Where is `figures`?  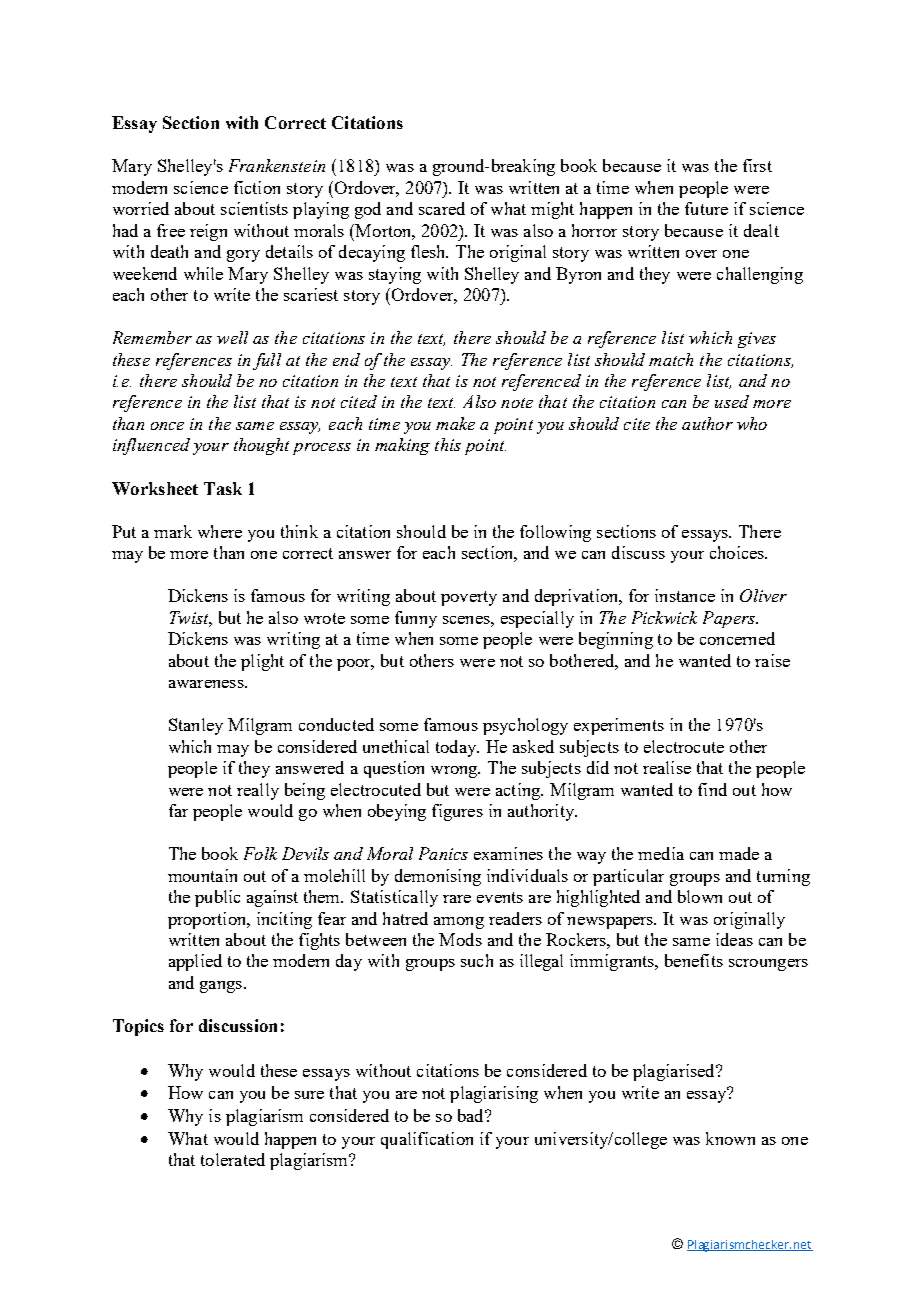
figures is located at coordinates (457, 812).
